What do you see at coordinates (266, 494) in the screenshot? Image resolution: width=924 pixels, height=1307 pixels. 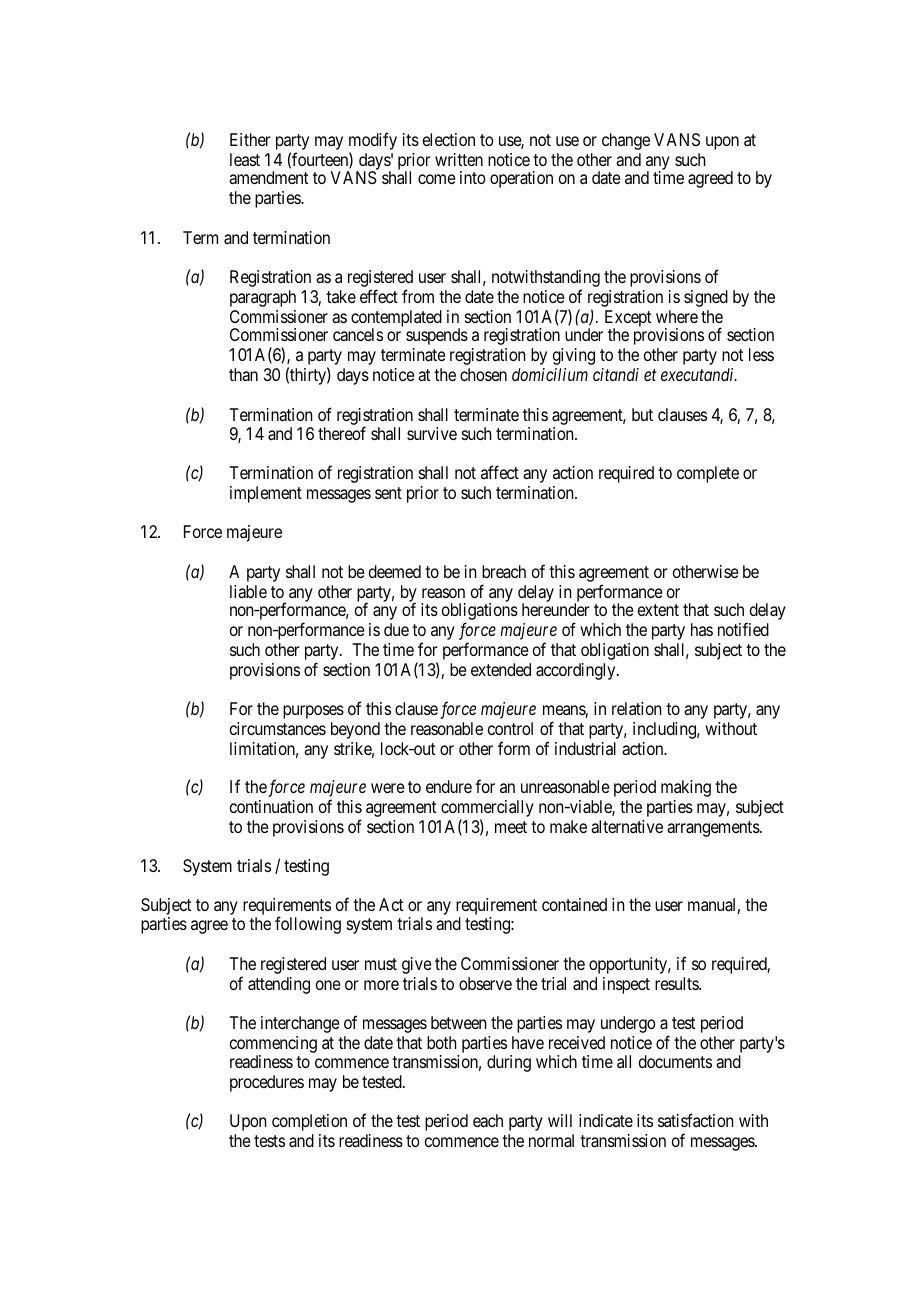 I see `implement` at bounding box center [266, 494].
